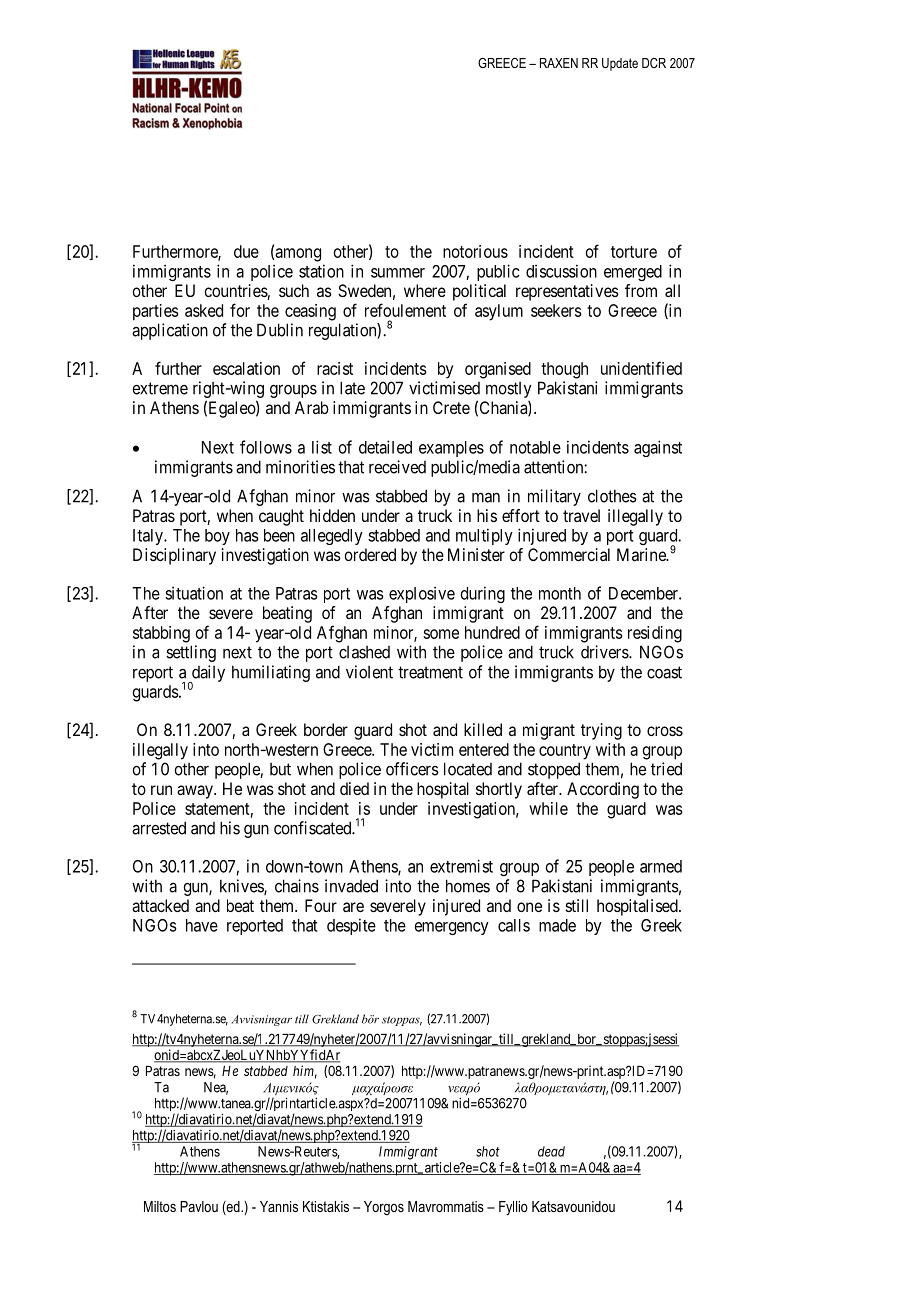  What do you see at coordinates (452, 928) in the page?
I see `emergency` at bounding box center [452, 928].
